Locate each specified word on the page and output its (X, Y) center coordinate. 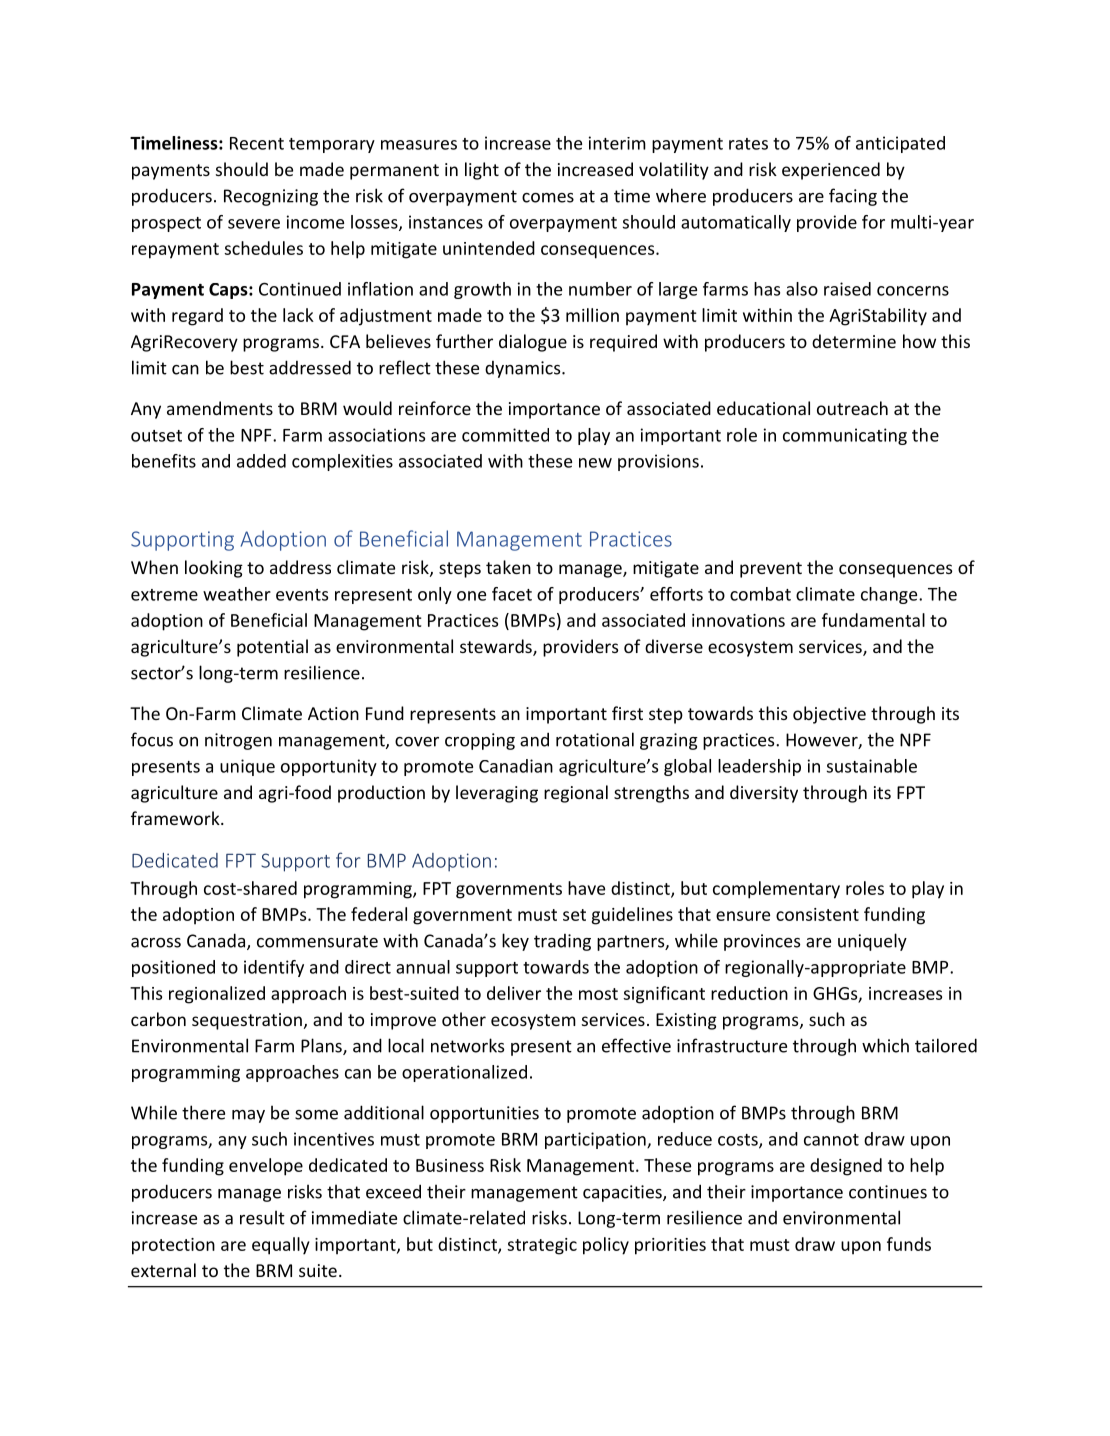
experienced (831, 171)
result (262, 1217)
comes (548, 198)
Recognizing (271, 197)
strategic (542, 1246)
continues (888, 1192)
